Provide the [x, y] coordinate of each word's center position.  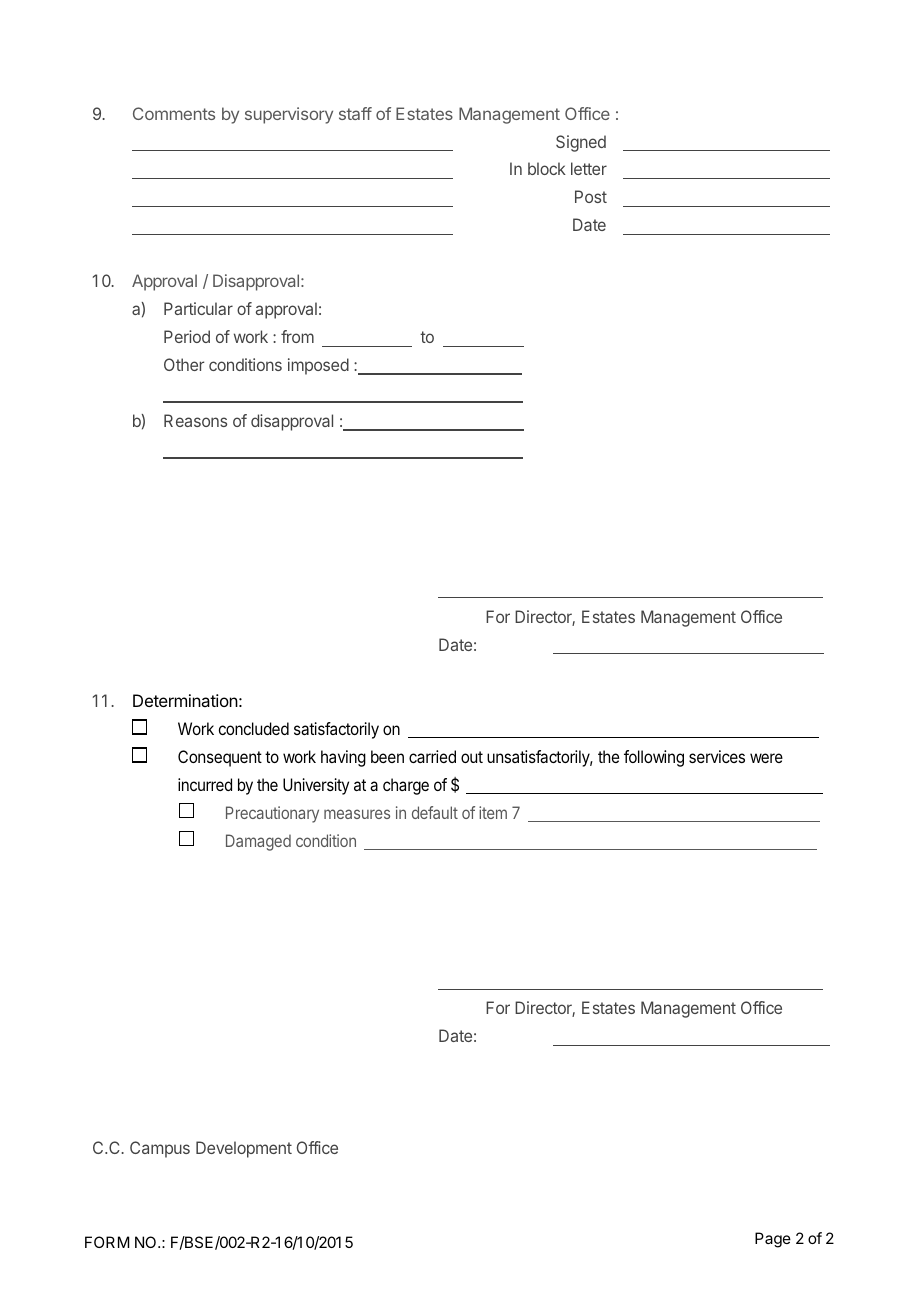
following [654, 758]
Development [244, 1149]
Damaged [258, 842]
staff [355, 113]
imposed [318, 366]
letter [589, 168]
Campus [160, 1149]
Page [773, 1240]
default [435, 812]
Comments [174, 113]
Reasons [195, 420]
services [717, 756]
